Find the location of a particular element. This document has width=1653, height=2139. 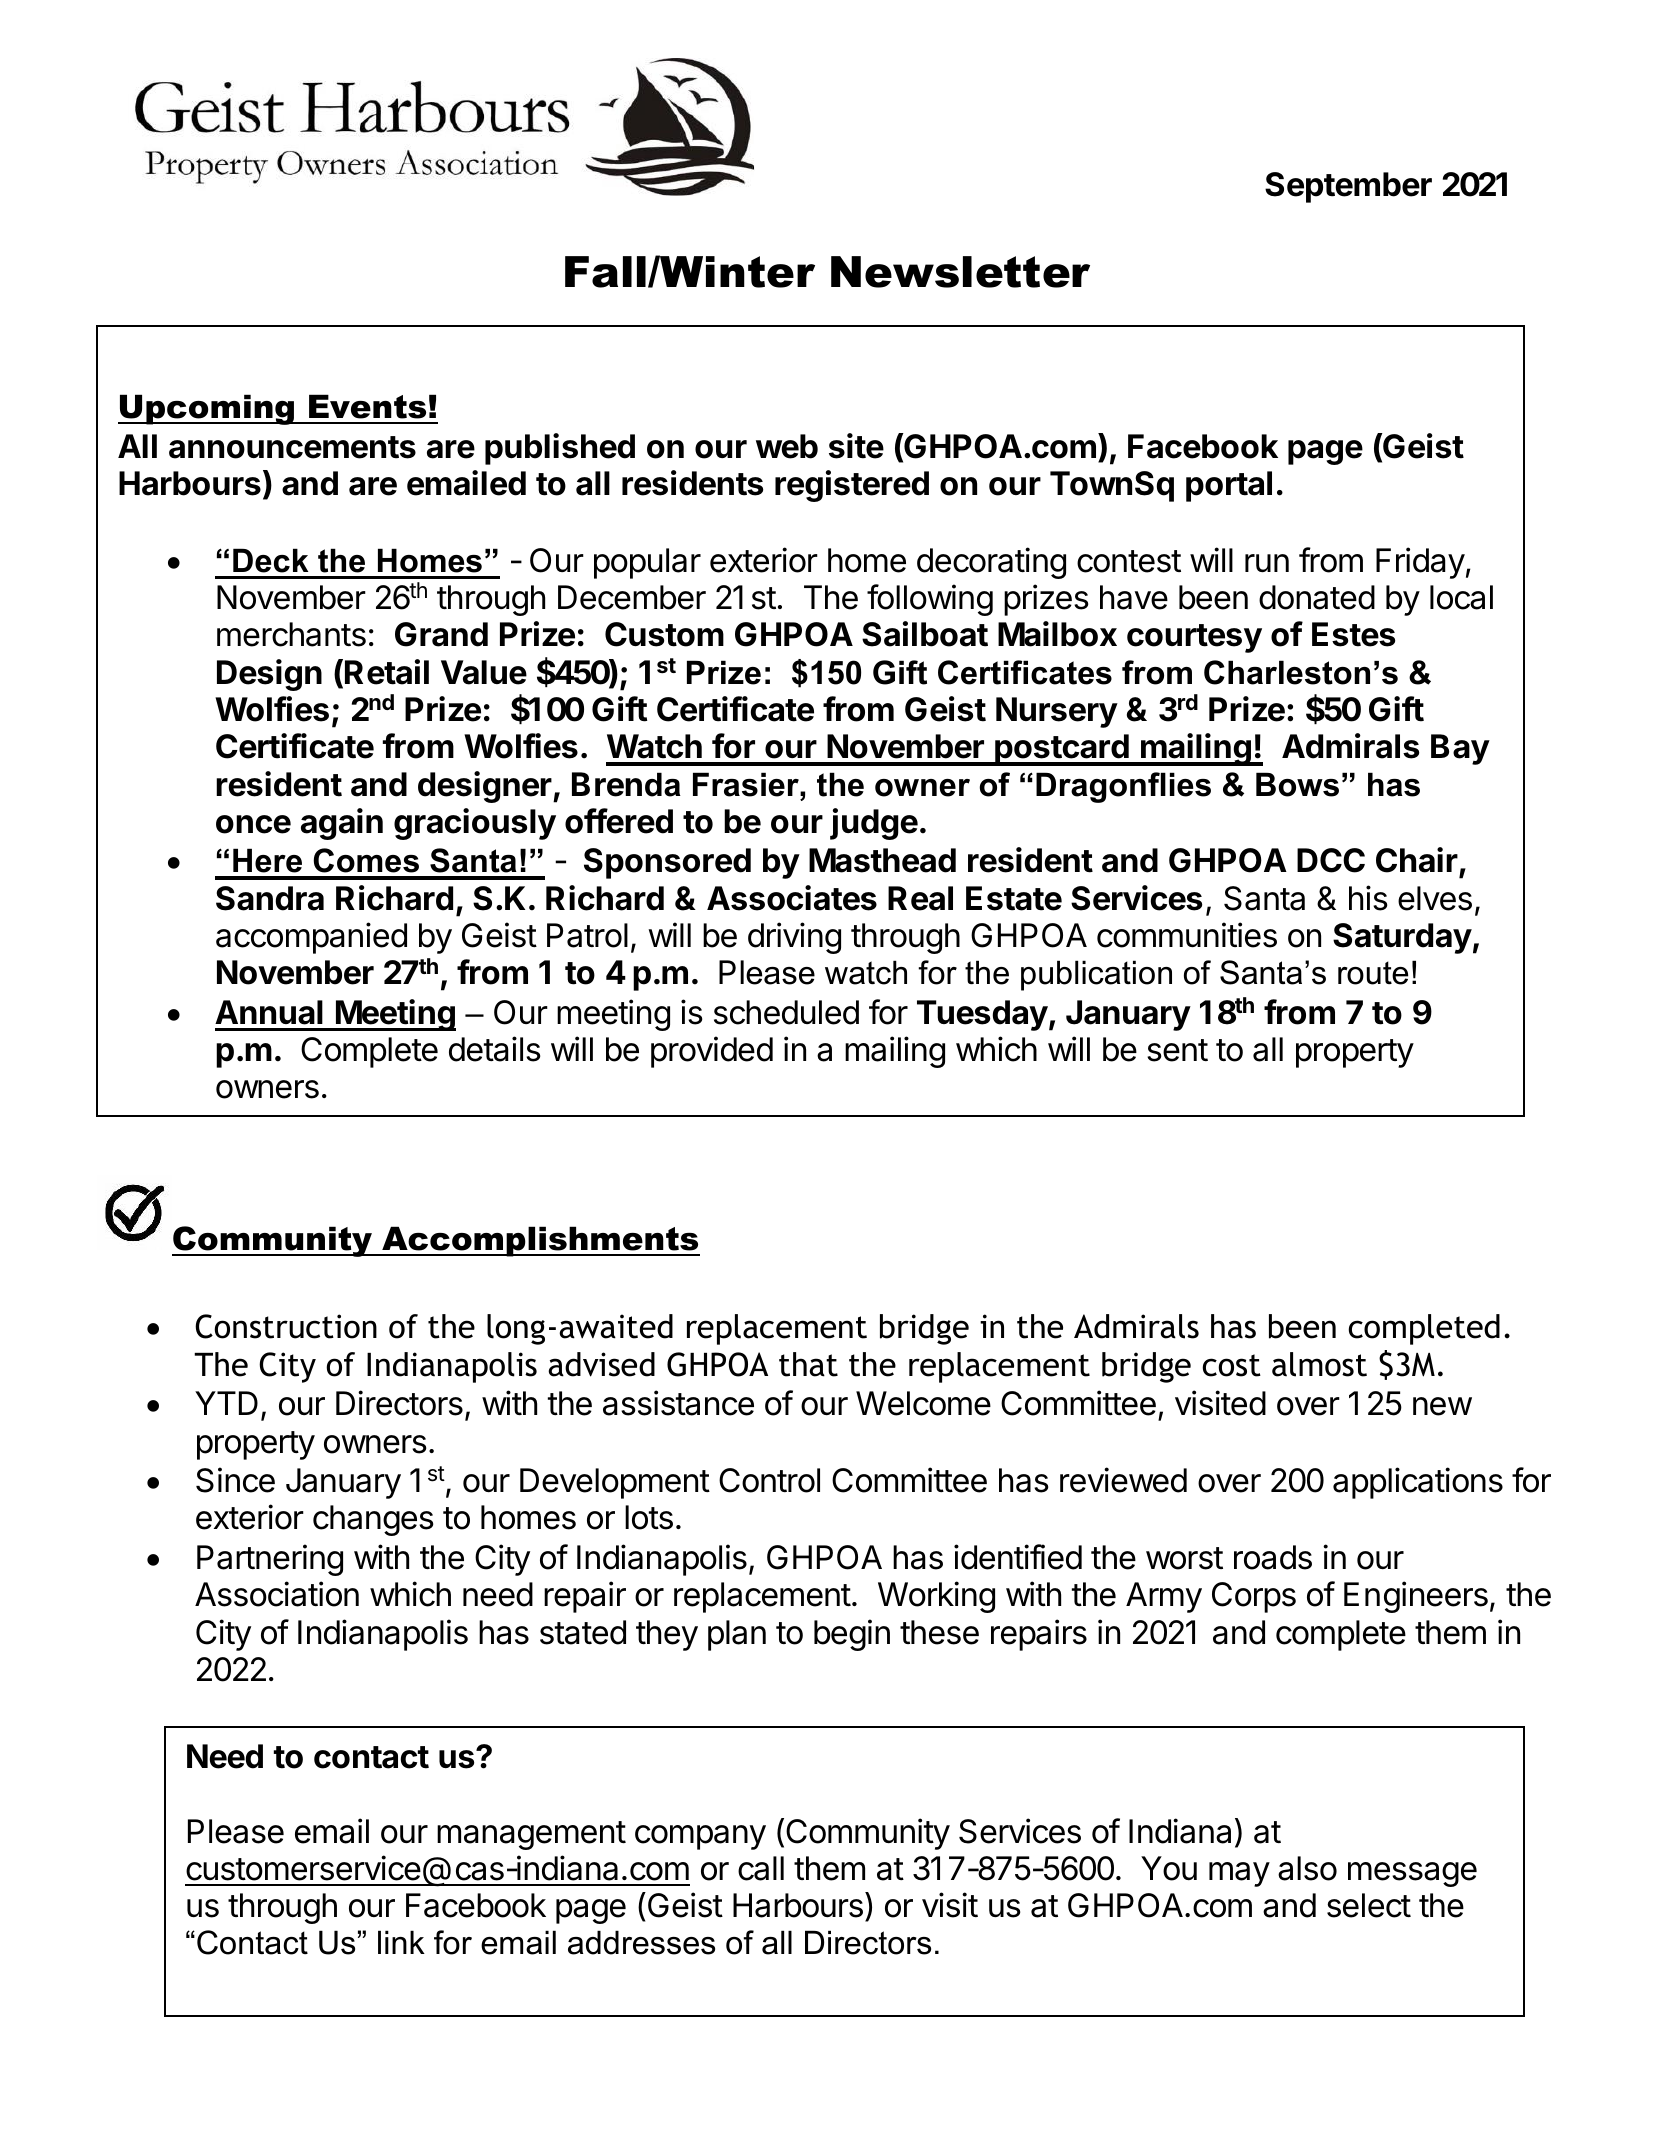

following is located at coordinates (930, 600).
